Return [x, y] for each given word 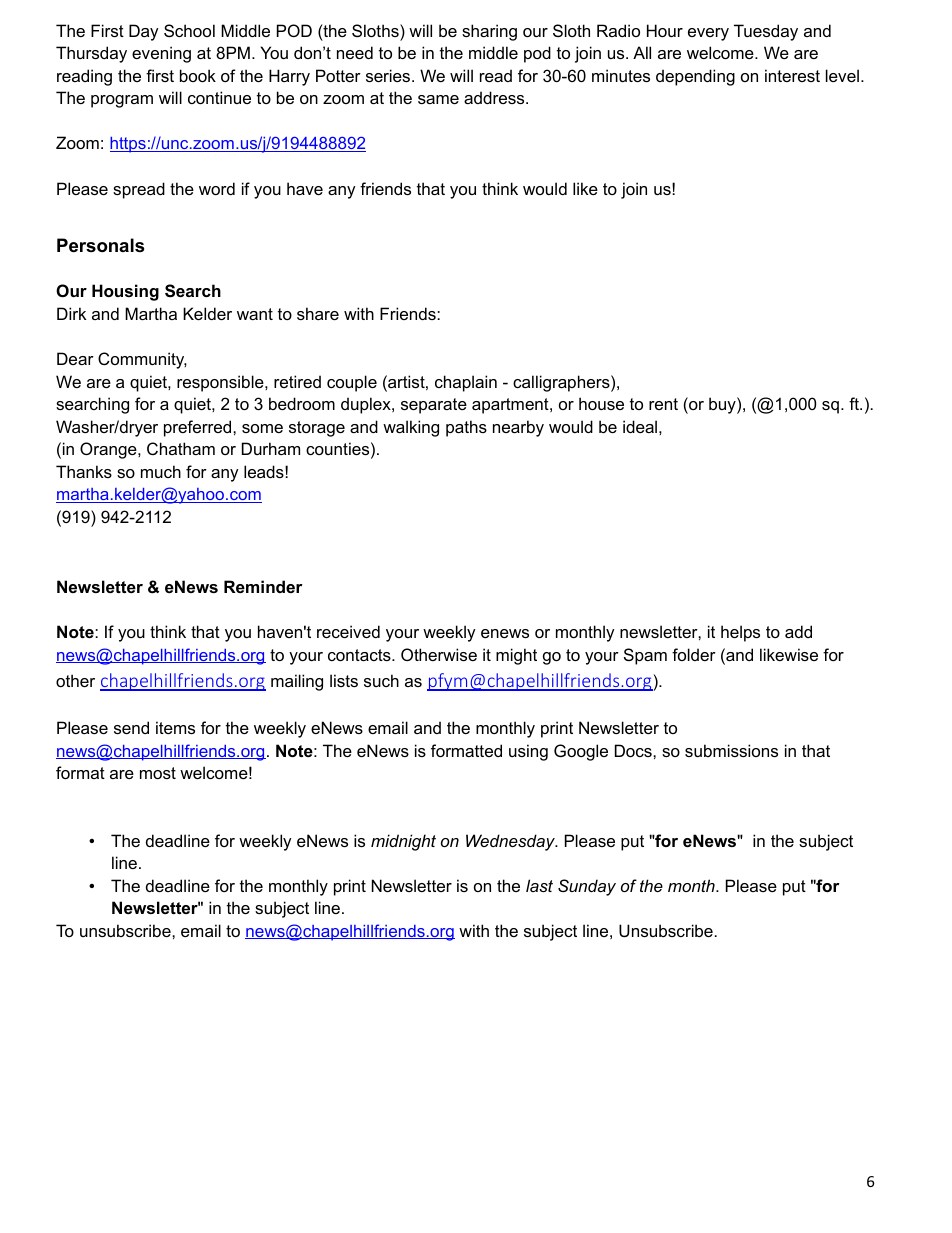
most [158, 773]
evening [161, 54]
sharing [489, 32]
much [161, 471]
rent [663, 404]
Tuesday [766, 32]
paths [466, 428]
